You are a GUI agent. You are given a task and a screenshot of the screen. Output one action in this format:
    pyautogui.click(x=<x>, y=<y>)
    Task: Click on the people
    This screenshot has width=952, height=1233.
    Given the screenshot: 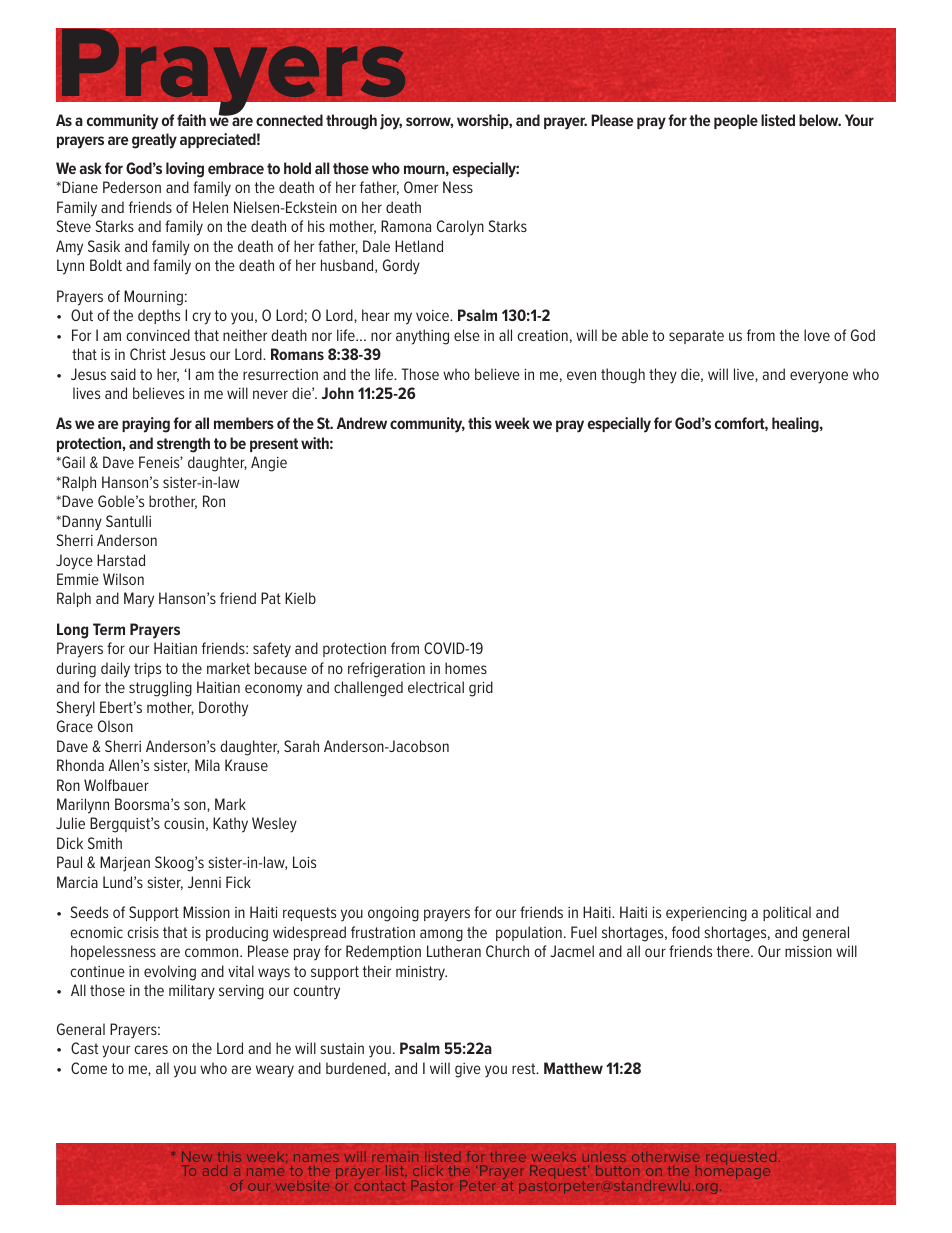 What is the action you would take?
    pyautogui.click(x=736, y=121)
